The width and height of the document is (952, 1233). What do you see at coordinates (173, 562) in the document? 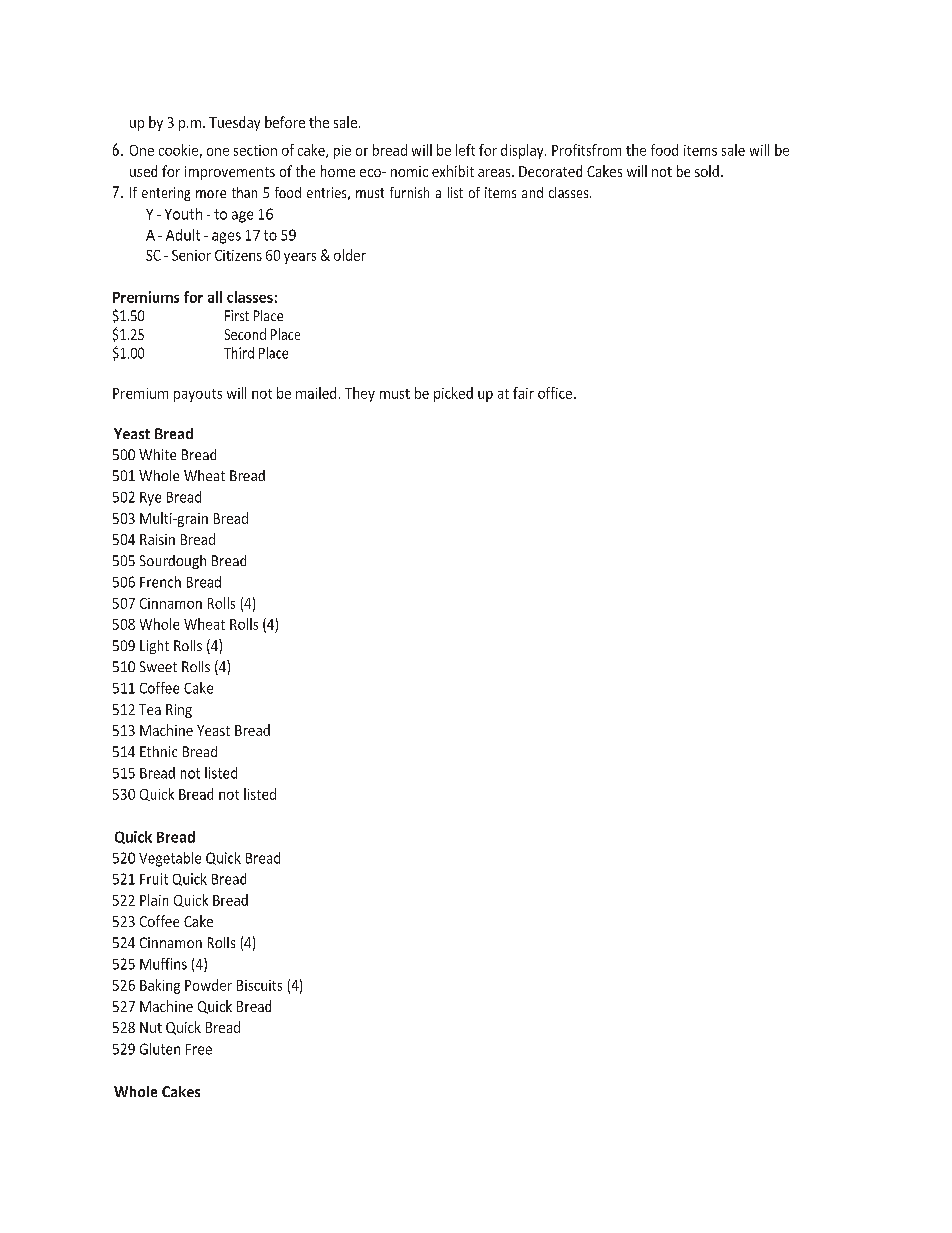
I see `Sourdough` at bounding box center [173, 562].
